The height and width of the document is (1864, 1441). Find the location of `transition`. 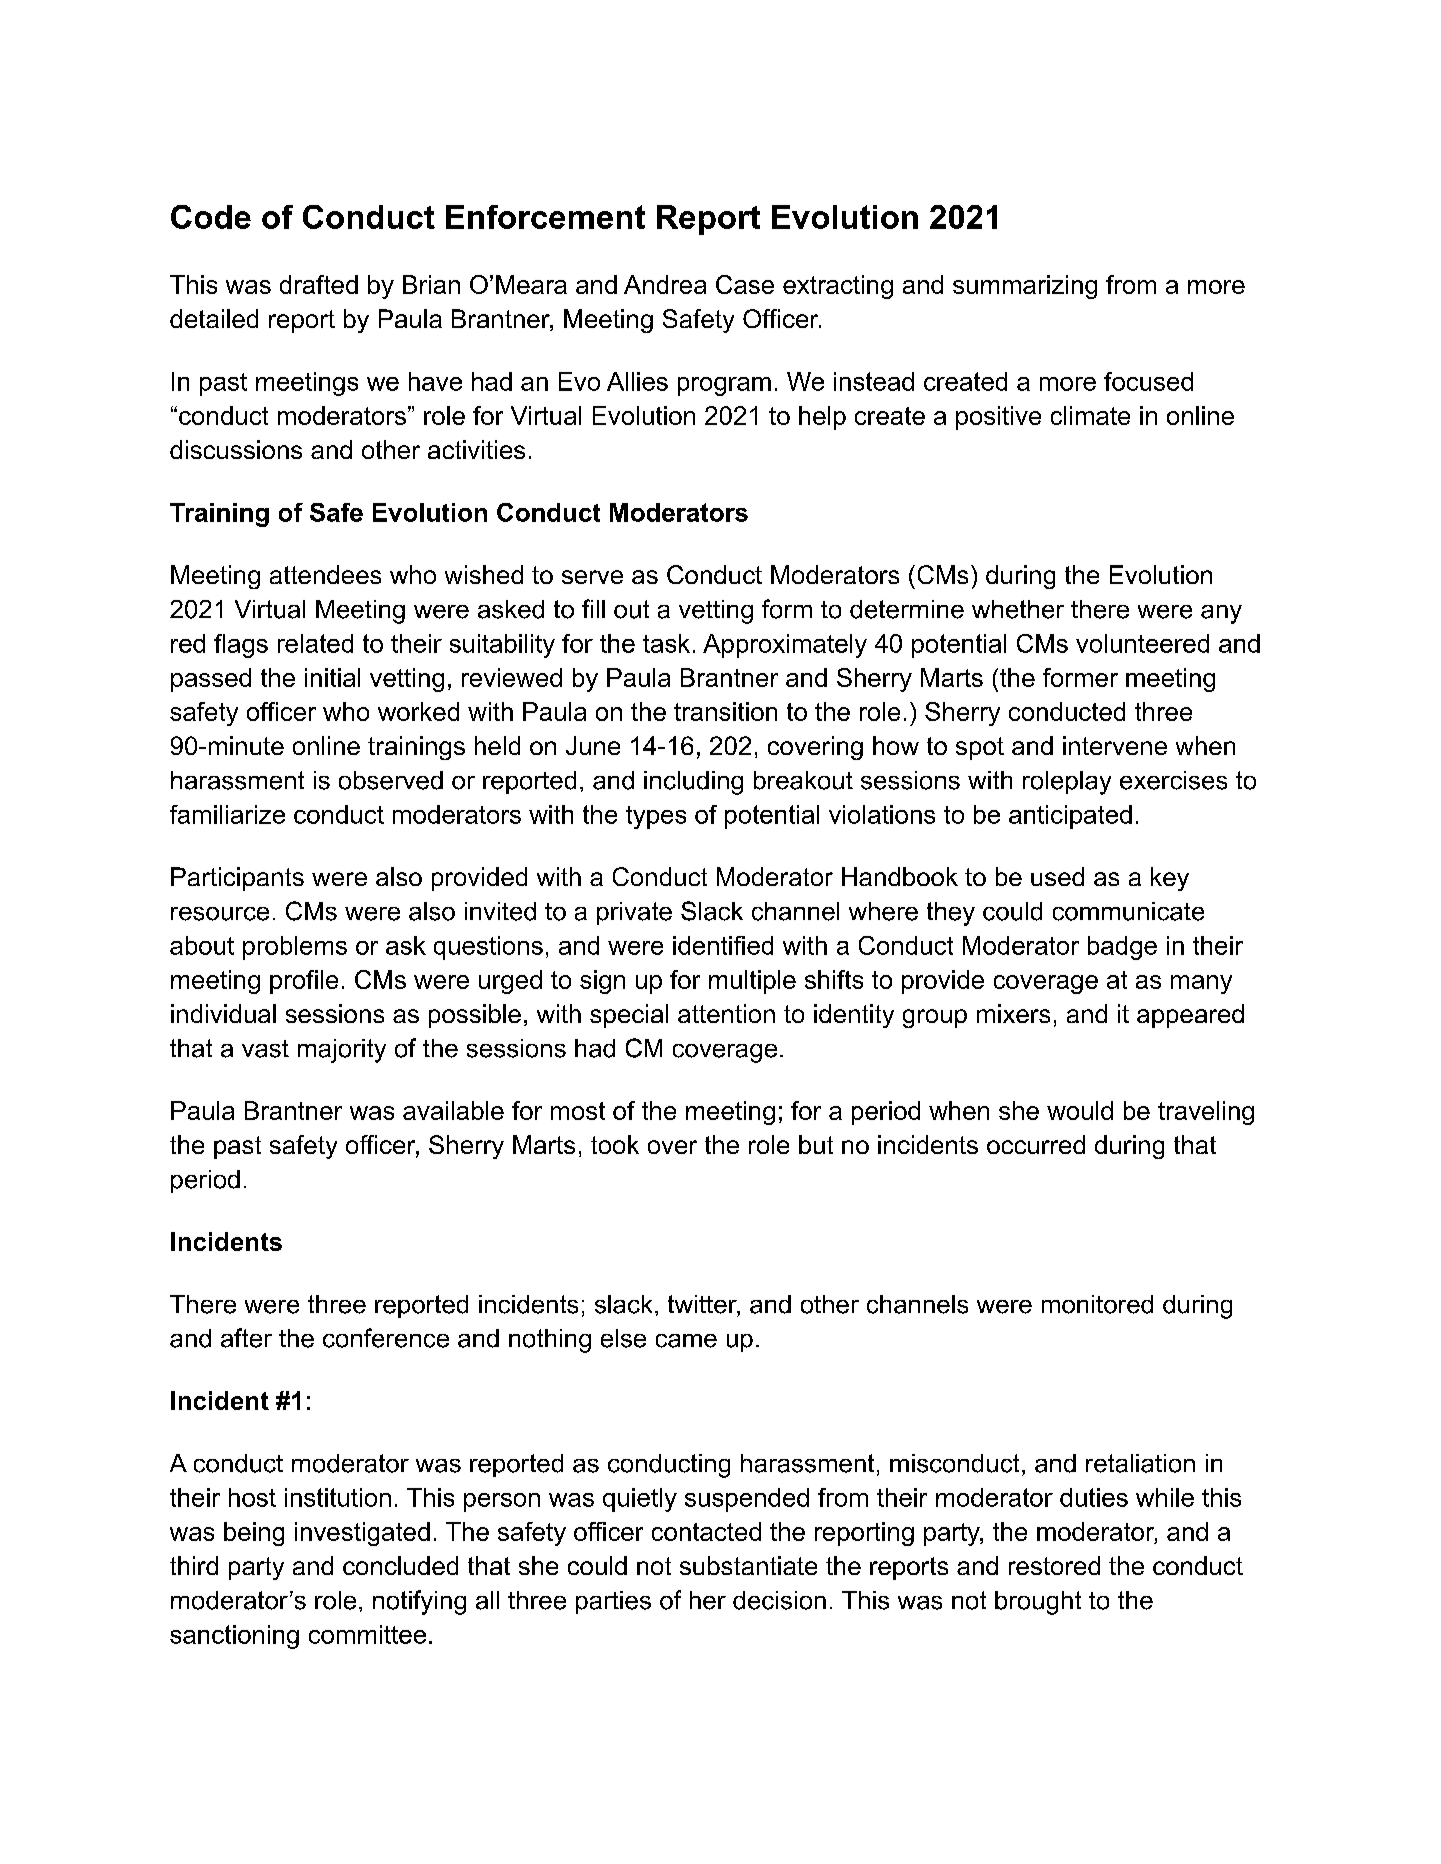

transition is located at coordinates (725, 711).
